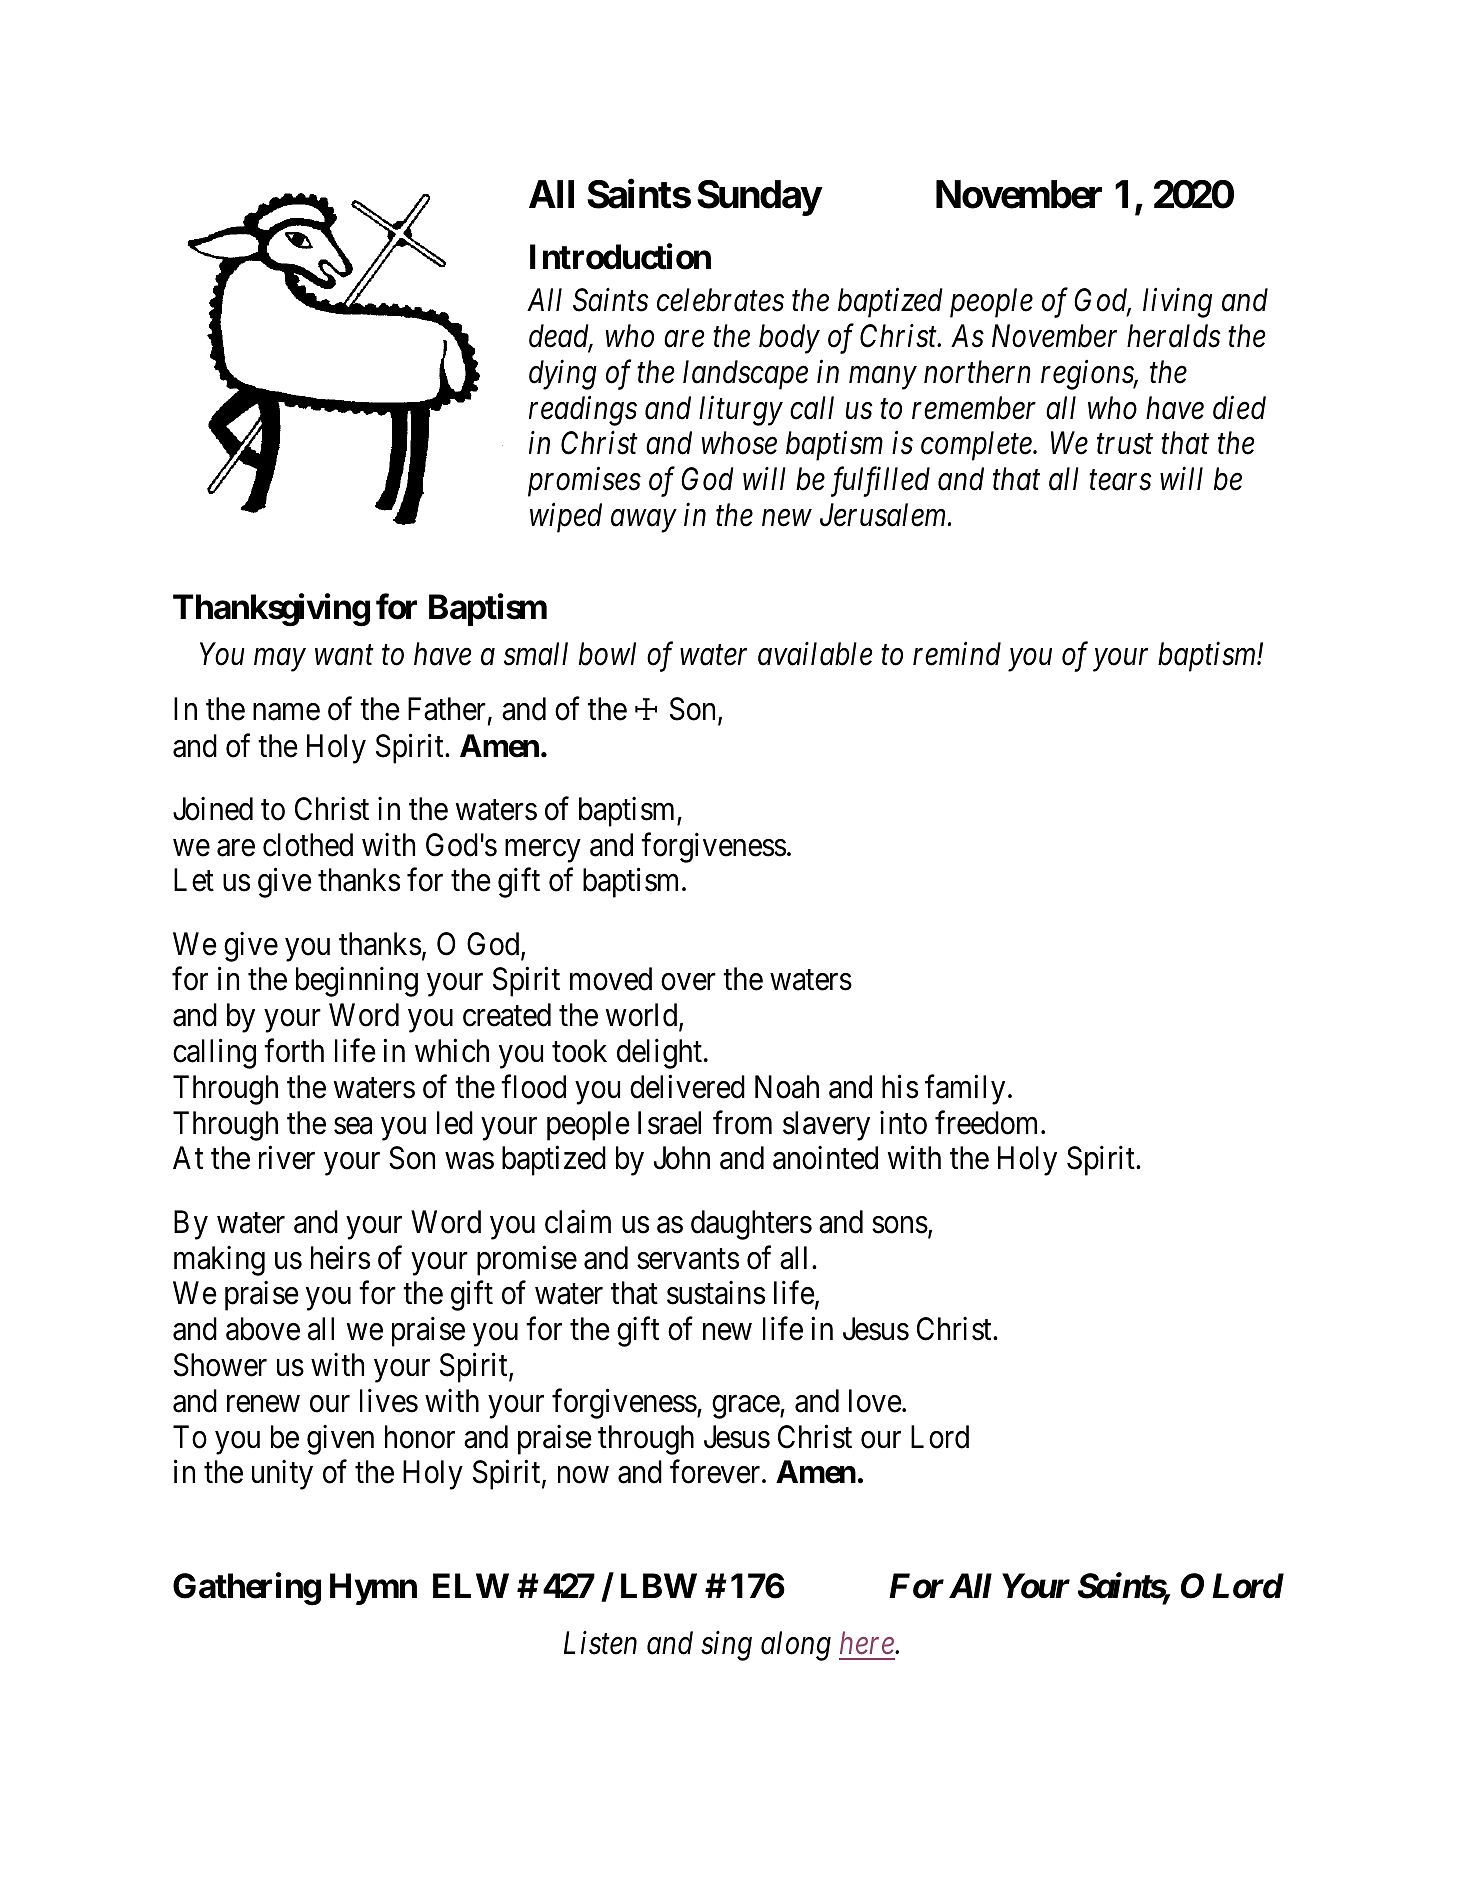  Describe the element at coordinates (965, 1090) in the screenshot. I see `family` at that location.
